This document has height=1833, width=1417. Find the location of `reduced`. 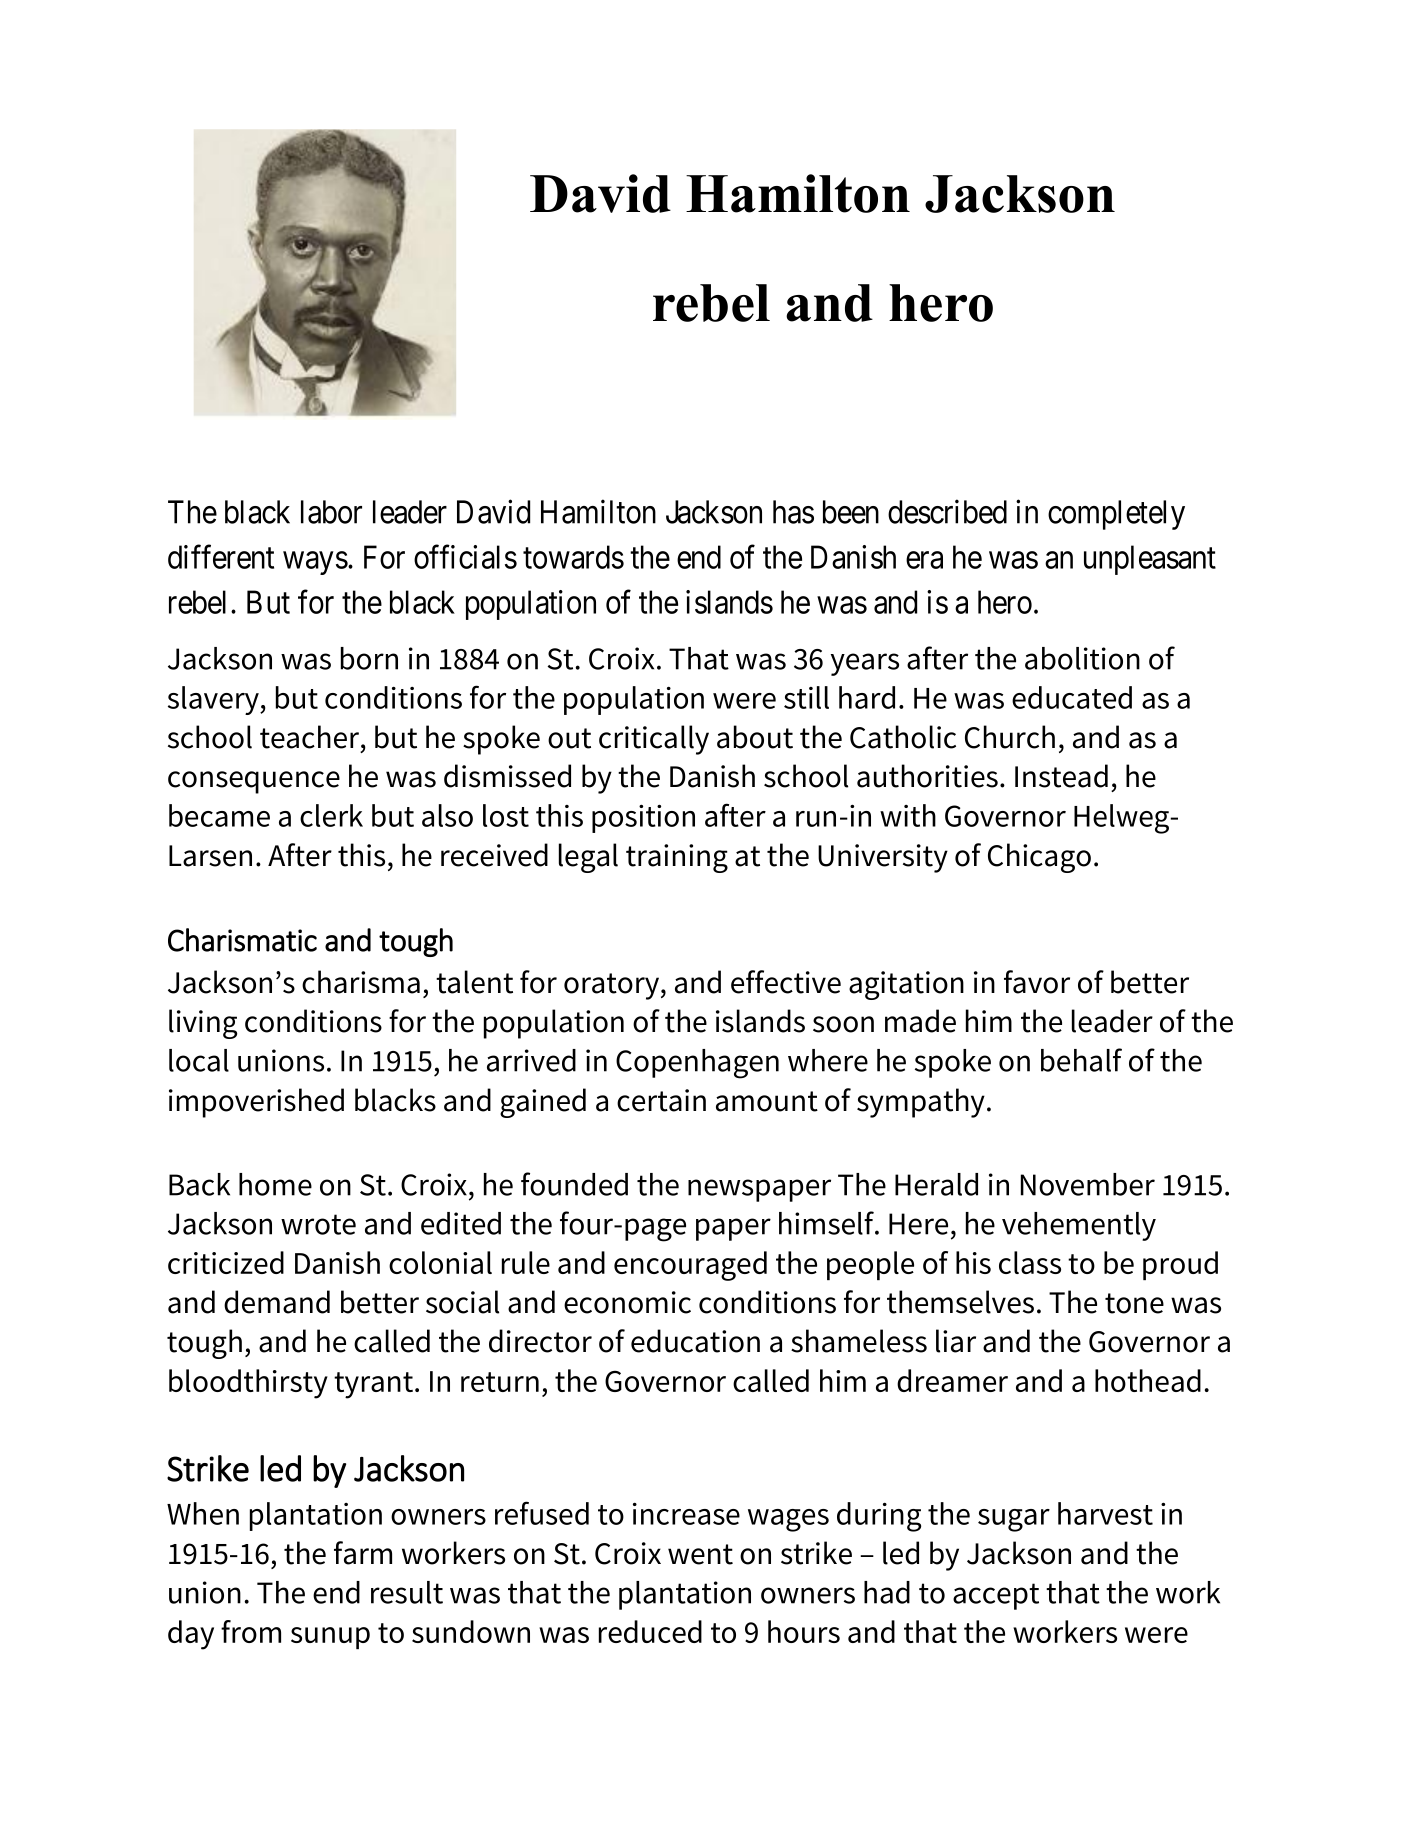

reduced is located at coordinates (650, 1631).
